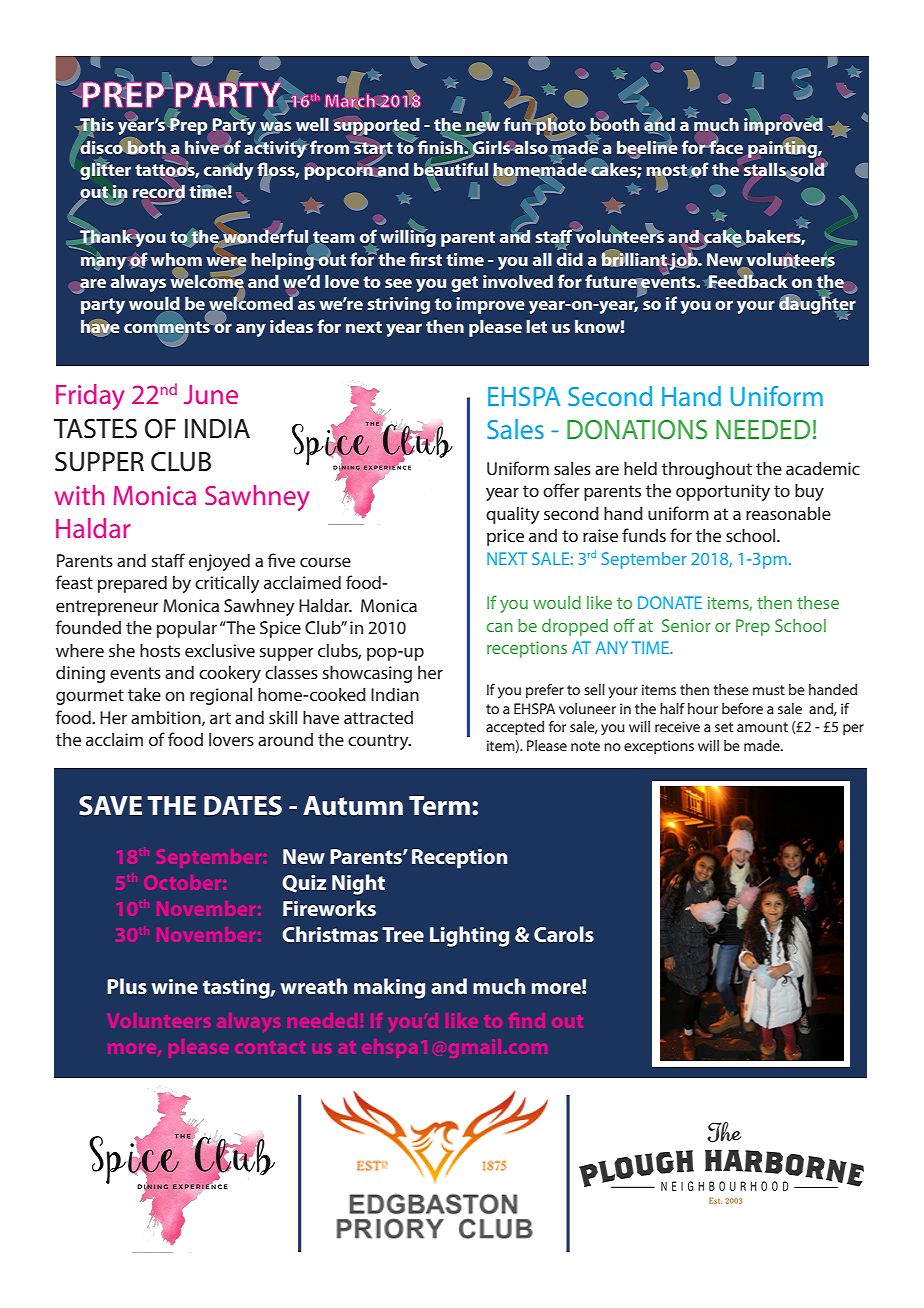 The image size is (924, 1308). Describe the element at coordinates (105, 170) in the image. I see `glitter` at that location.
